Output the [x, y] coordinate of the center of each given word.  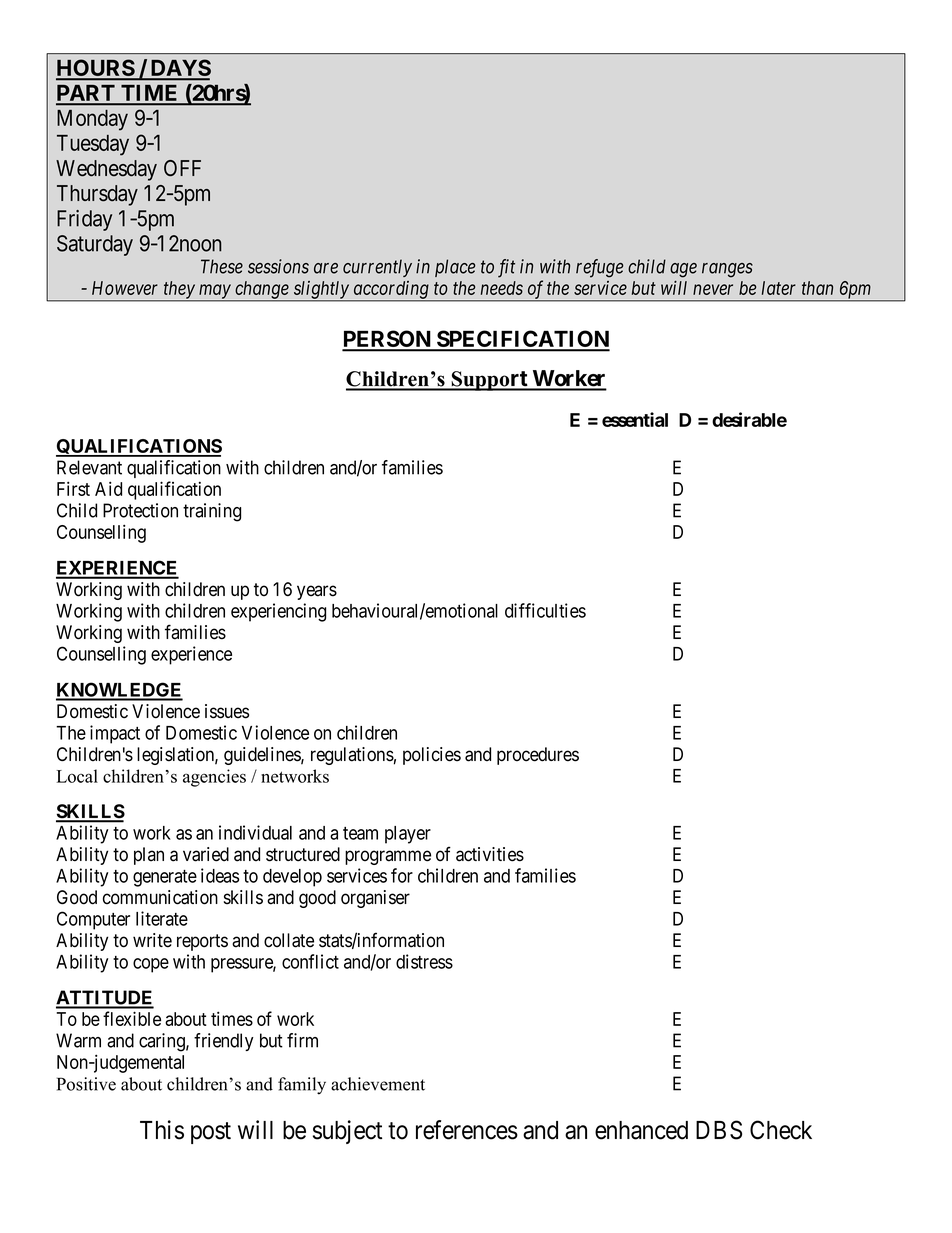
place [455, 268]
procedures [538, 756]
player [408, 835]
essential [635, 419]
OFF [182, 168]
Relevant [89, 467]
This [162, 1130]
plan [149, 856]
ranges [727, 270]
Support [489, 381]
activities [490, 854]
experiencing [278, 612]
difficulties [545, 610]
